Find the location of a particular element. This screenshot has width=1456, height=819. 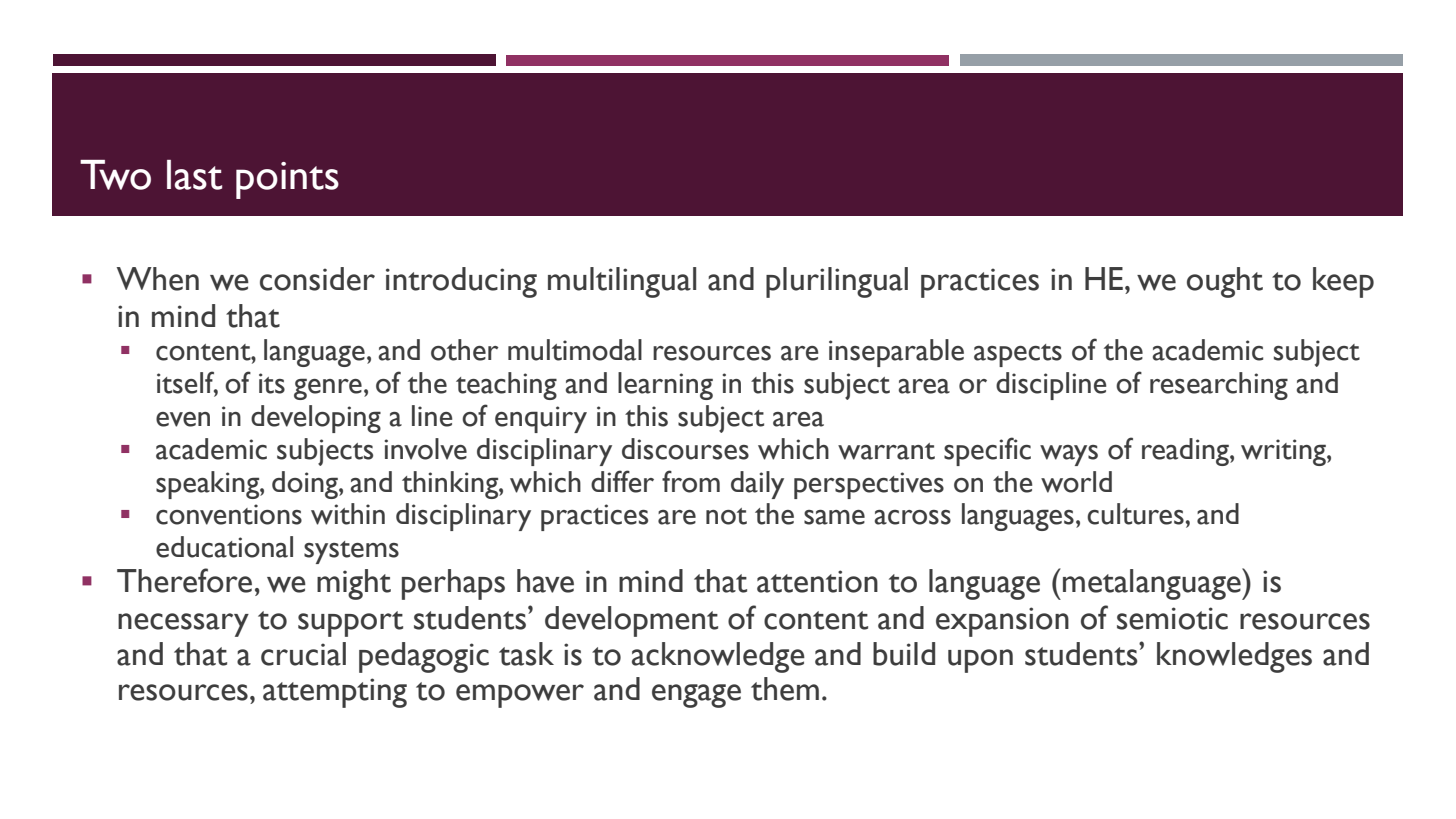

keep is located at coordinates (1343, 282).
